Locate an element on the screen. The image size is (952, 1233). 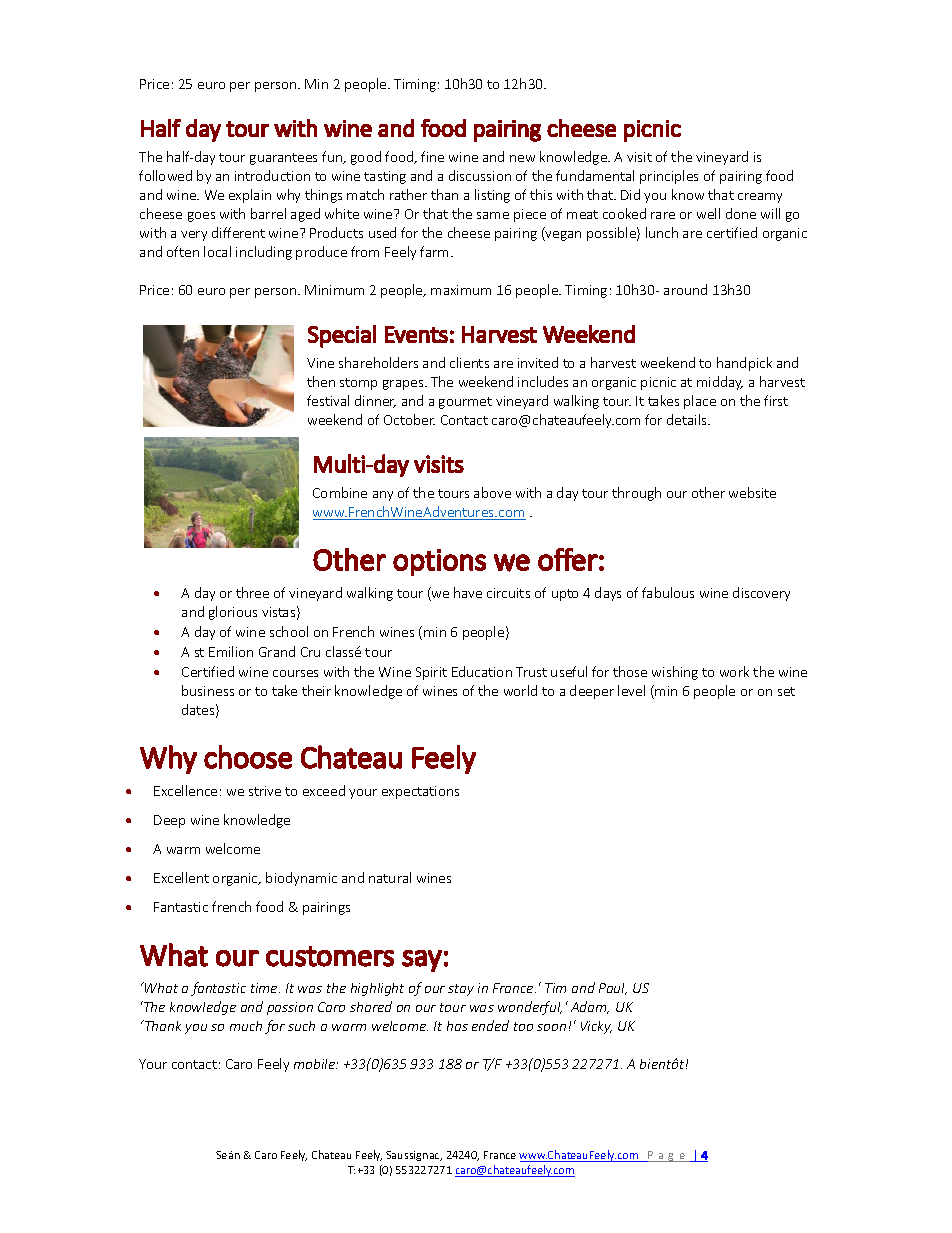
place is located at coordinates (700, 402).
